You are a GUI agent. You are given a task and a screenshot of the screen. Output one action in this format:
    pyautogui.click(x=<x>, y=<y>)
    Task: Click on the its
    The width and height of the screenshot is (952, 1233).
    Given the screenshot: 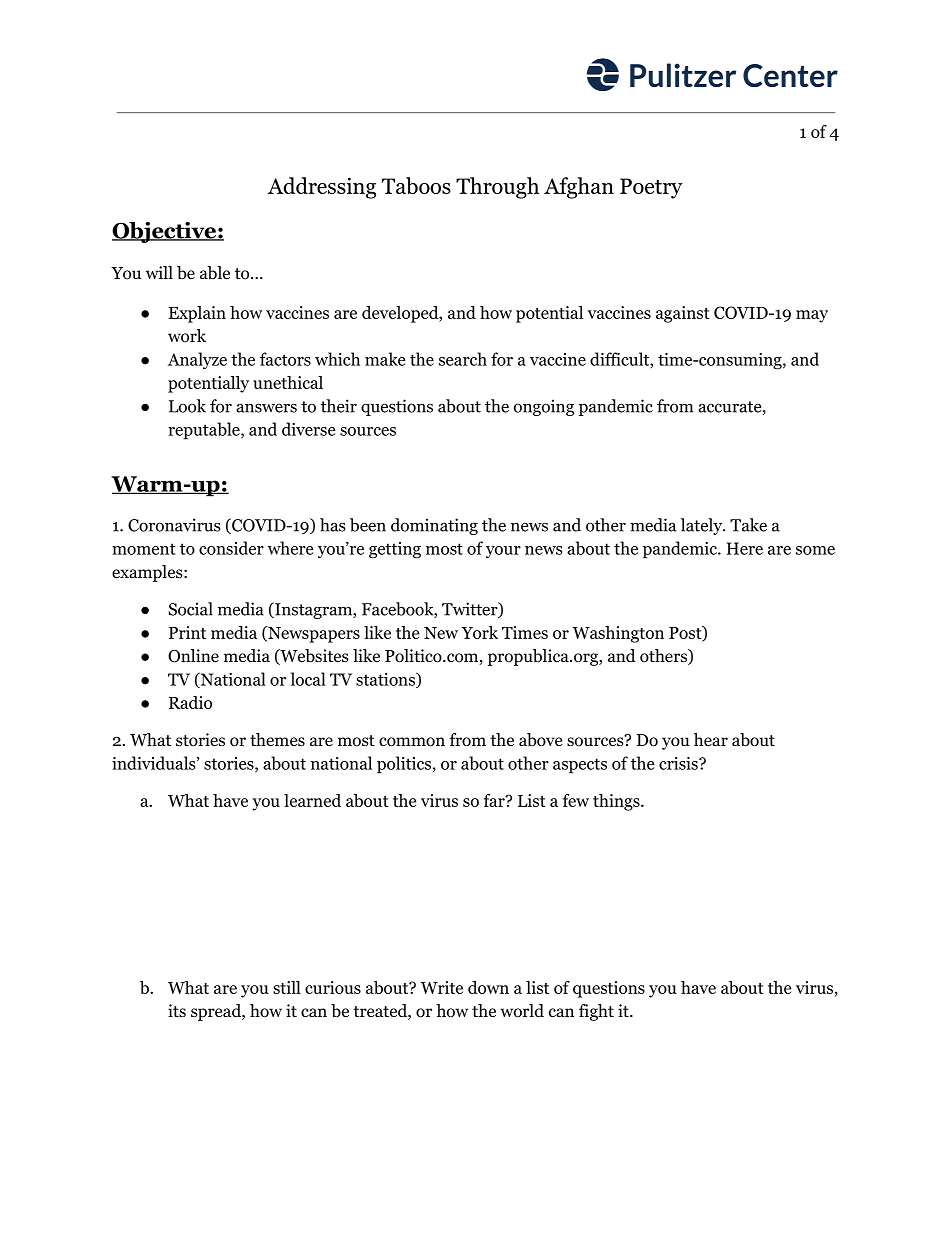 What is the action you would take?
    pyautogui.click(x=177, y=1010)
